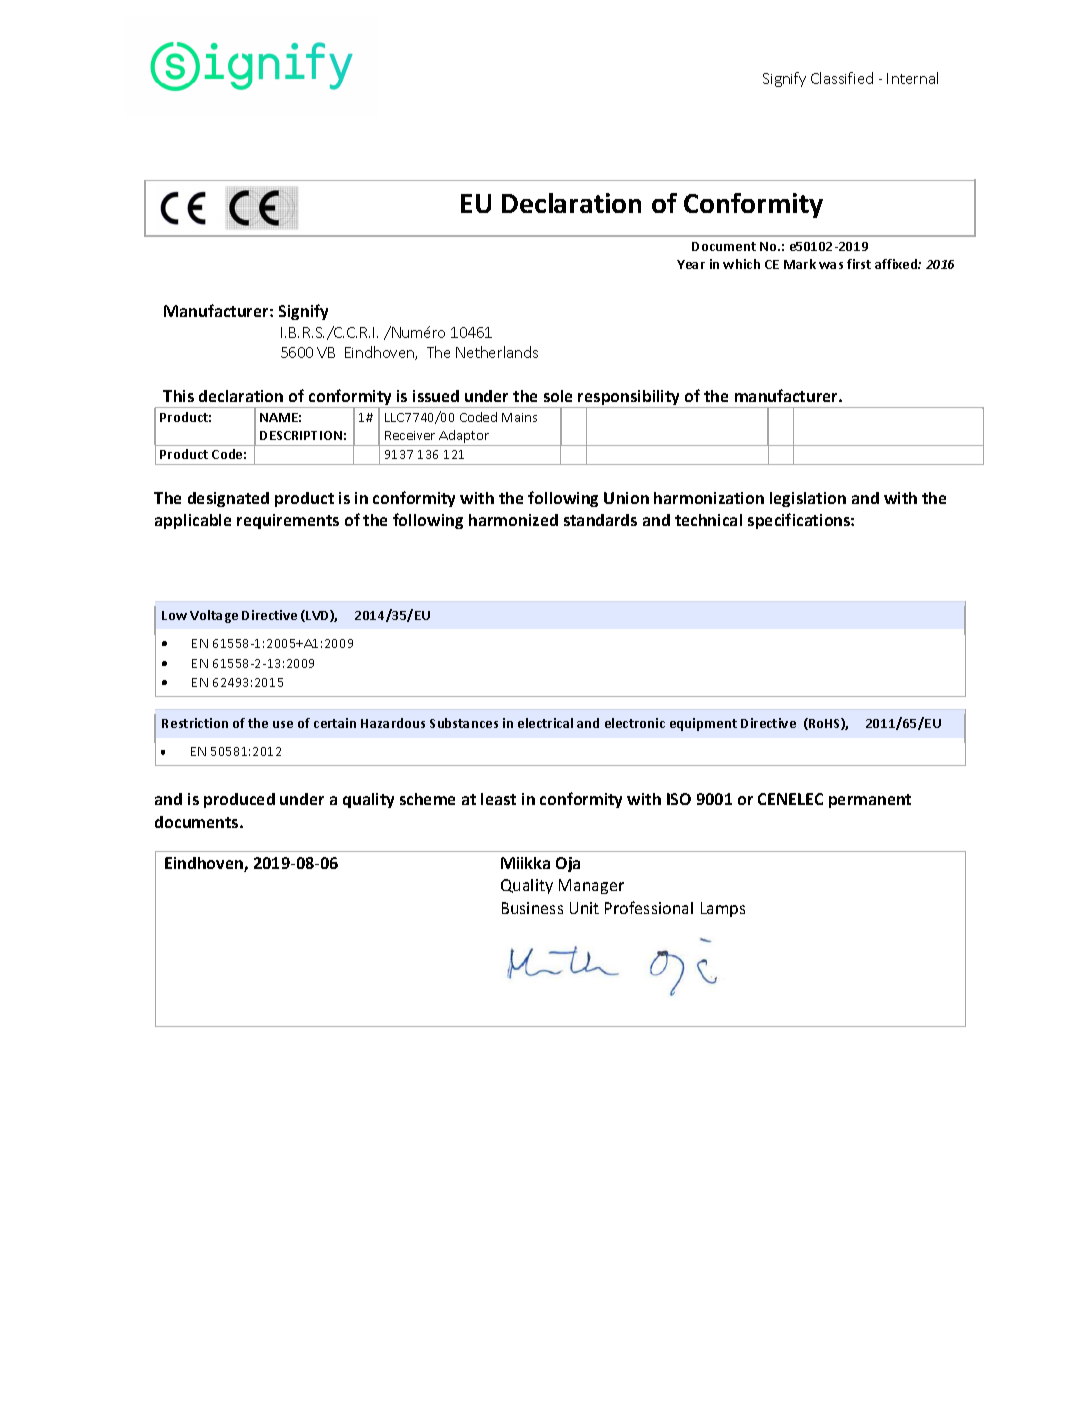 The height and width of the page is (1401, 1083). What do you see at coordinates (808, 499) in the page?
I see `legislation` at bounding box center [808, 499].
